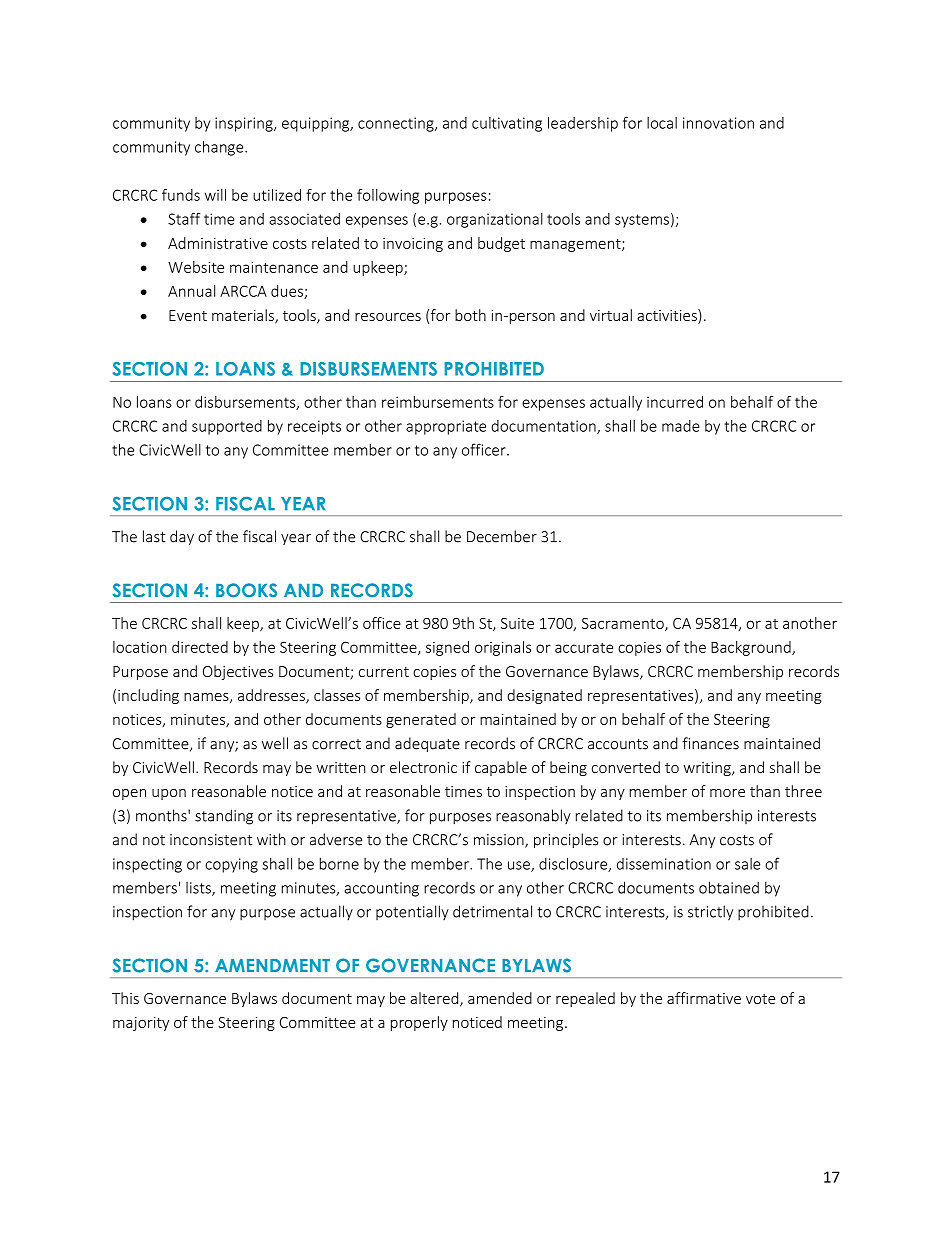  What do you see at coordinates (752, 648) in the screenshot?
I see `Background` at bounding box center [752, 648].
